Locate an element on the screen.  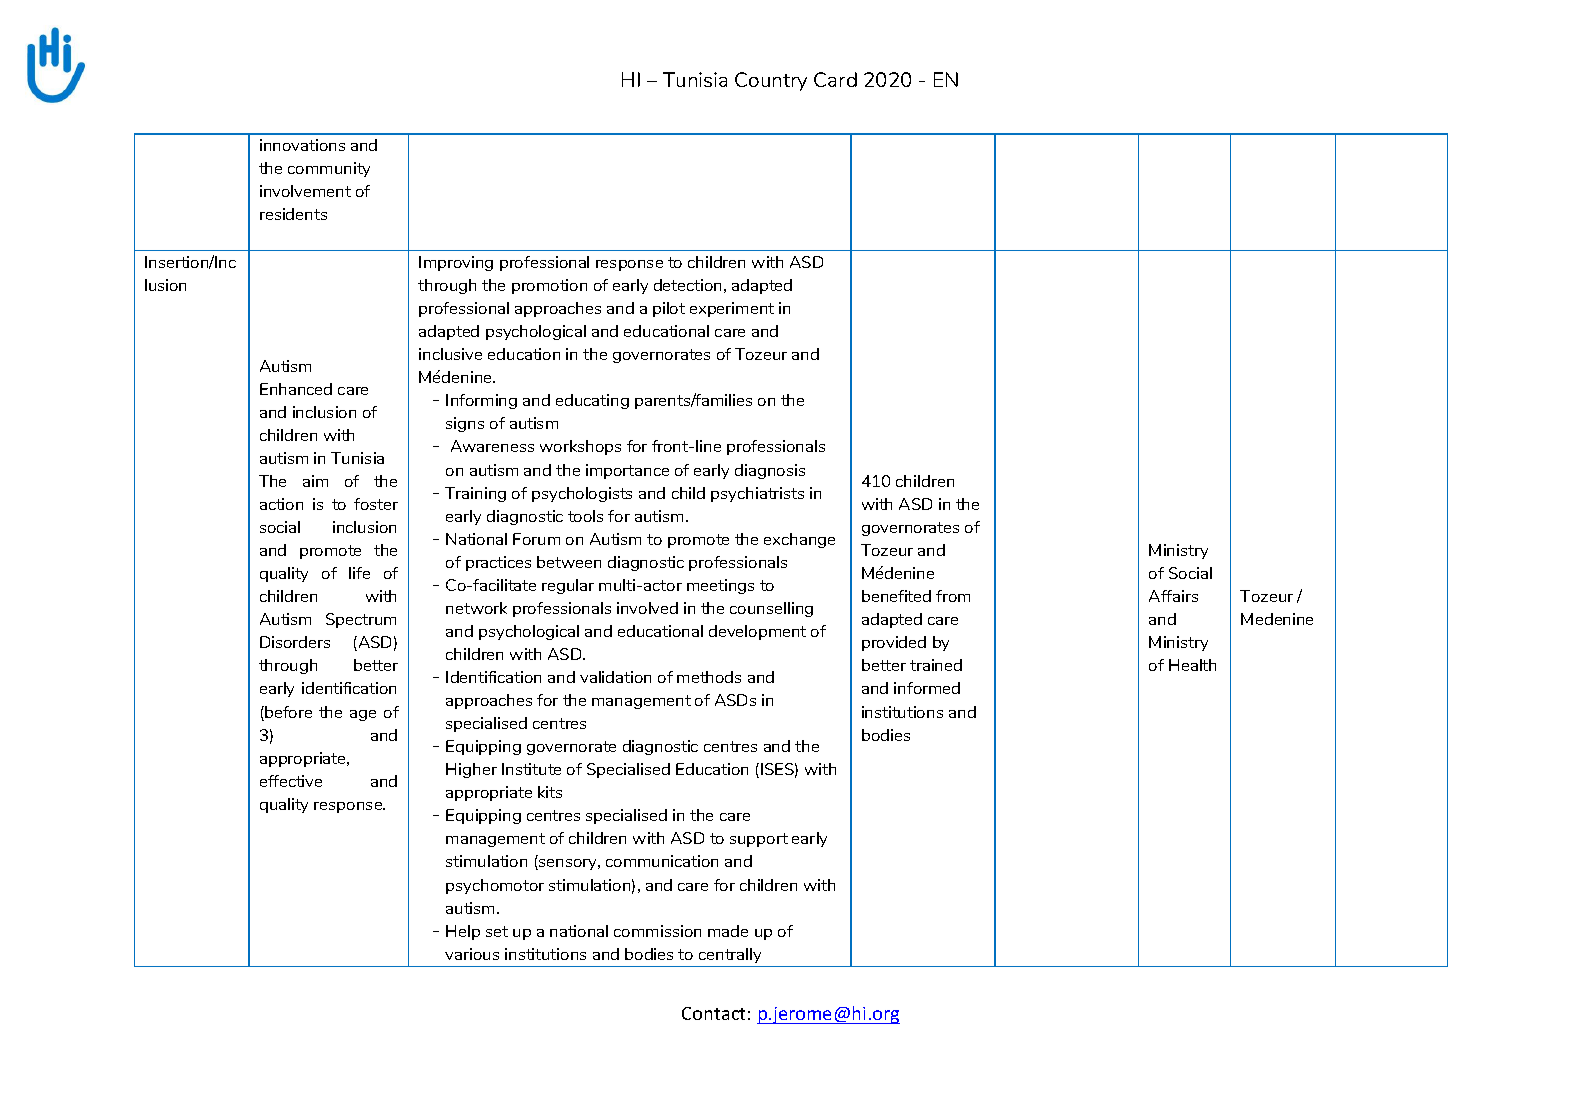
Improving is located at coordinates (456, 263).
